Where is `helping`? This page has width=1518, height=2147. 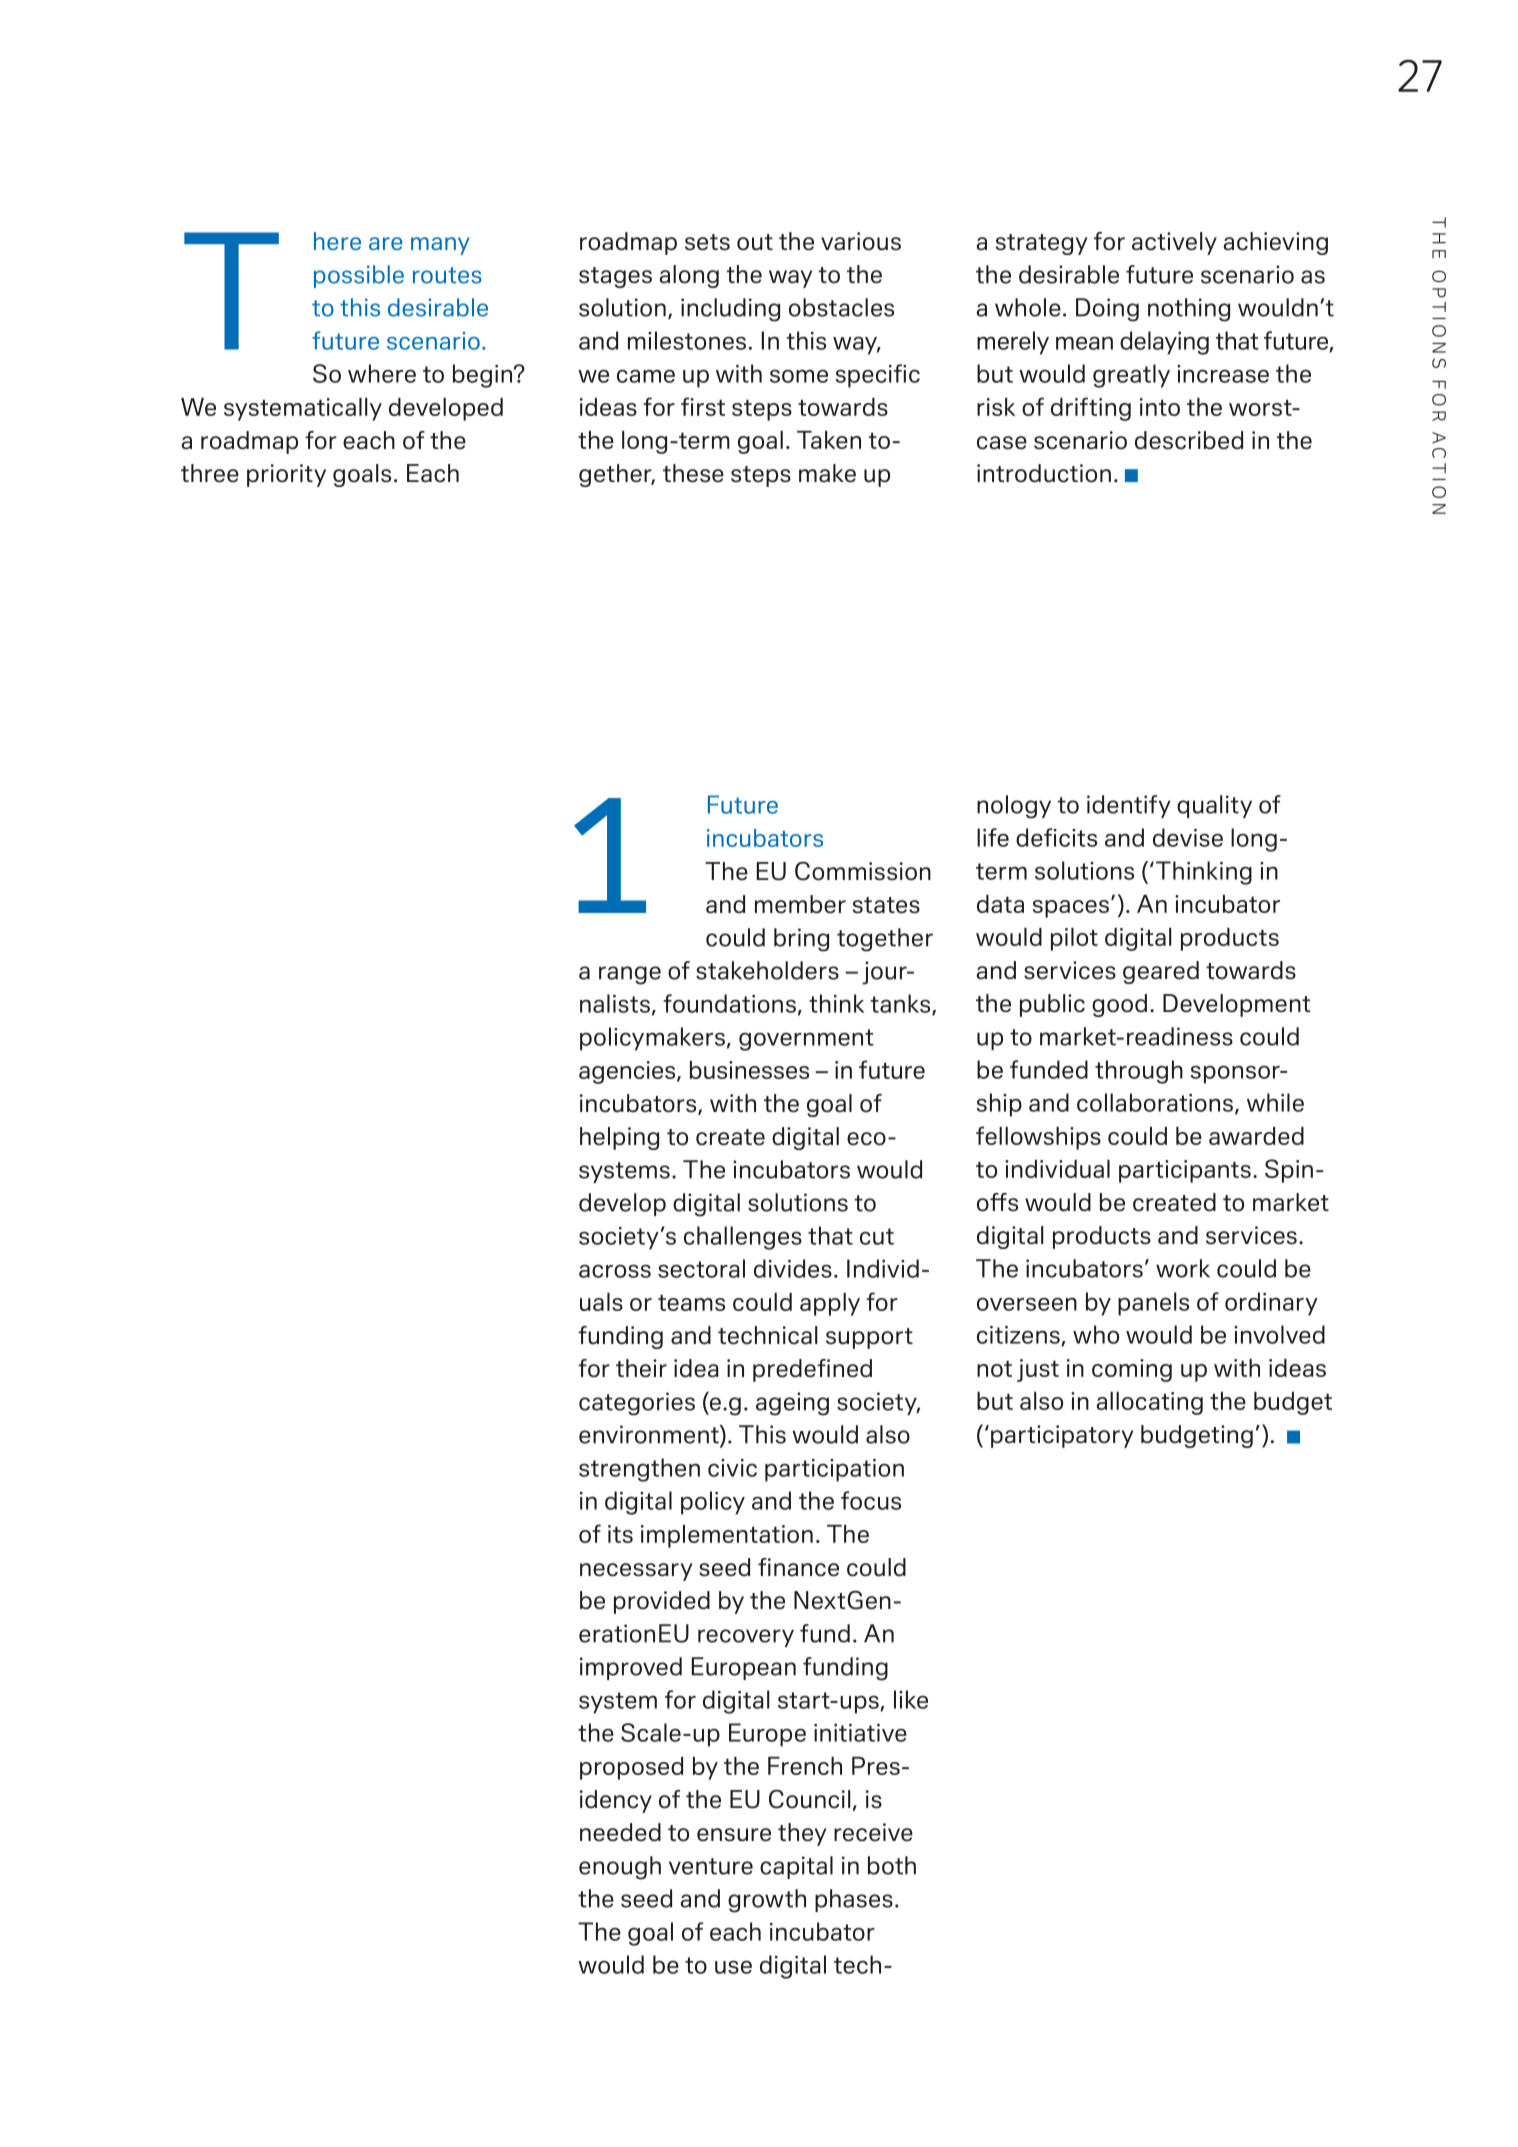 helping is located at coordinates (619, 1138).
